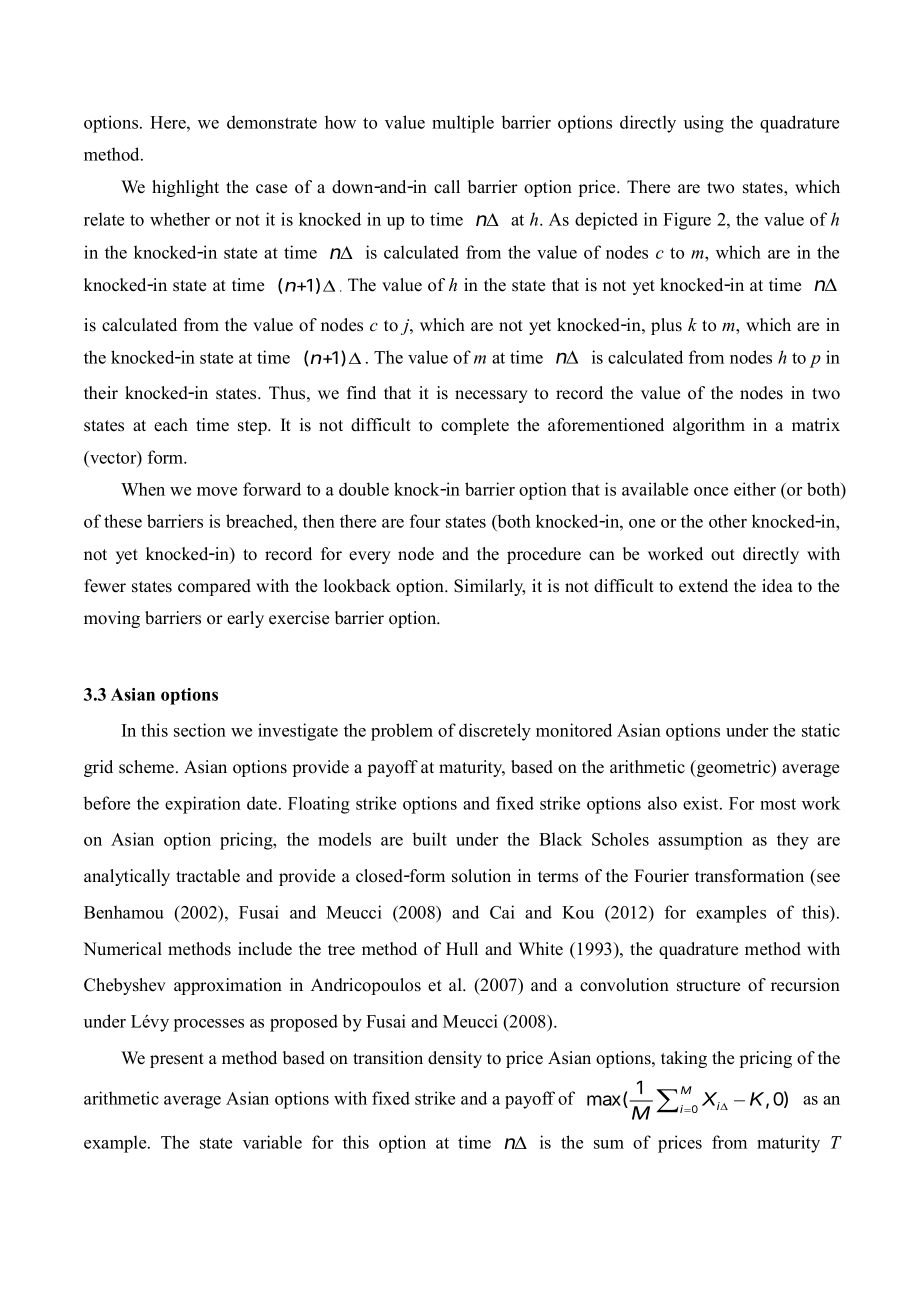 The height and width of the image is (1308, 924). I want to click on move, so click(217, 491).
